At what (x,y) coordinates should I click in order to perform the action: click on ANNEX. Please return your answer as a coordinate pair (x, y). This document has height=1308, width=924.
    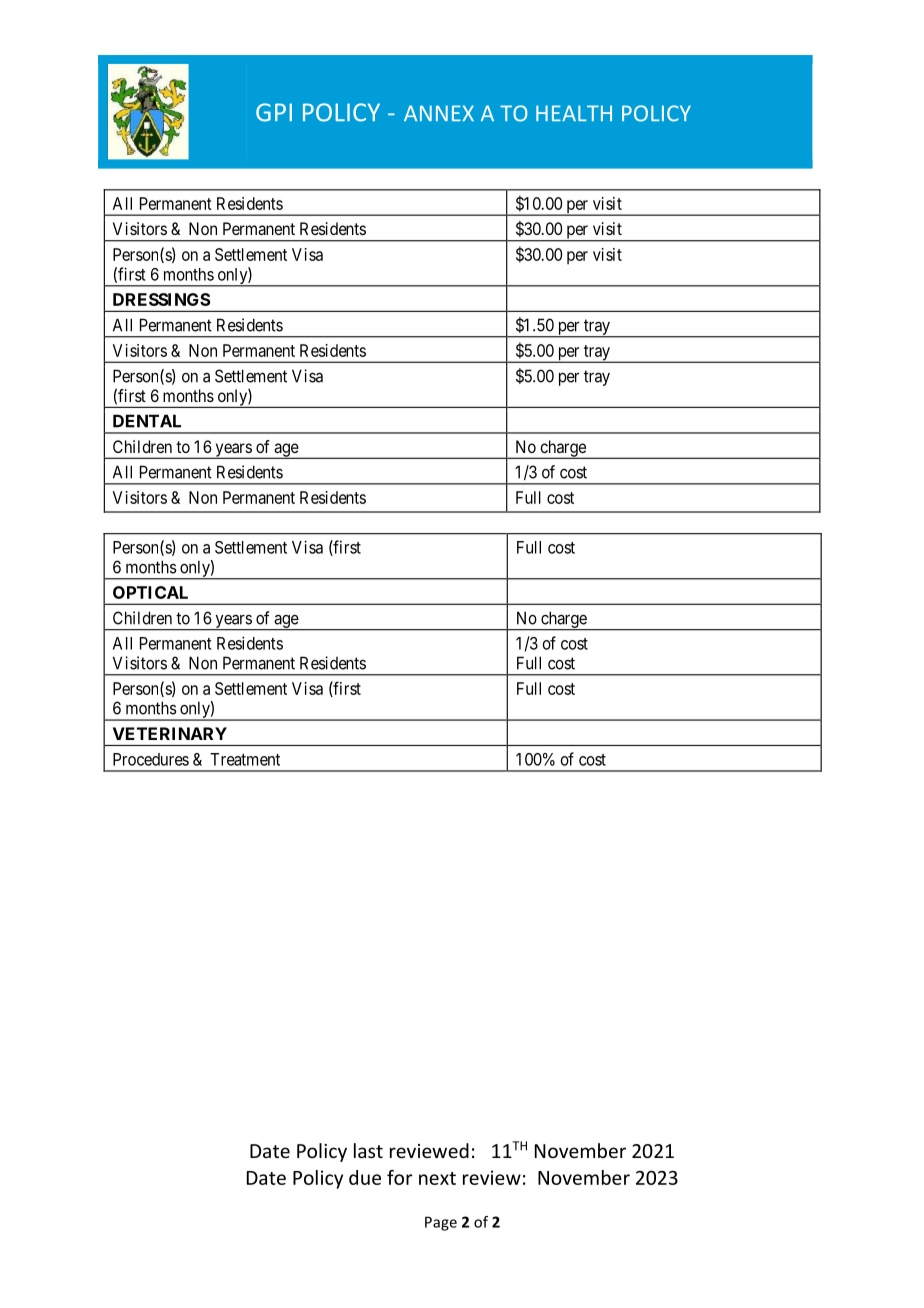
    Looking at the image, I should click on (439, 113).
